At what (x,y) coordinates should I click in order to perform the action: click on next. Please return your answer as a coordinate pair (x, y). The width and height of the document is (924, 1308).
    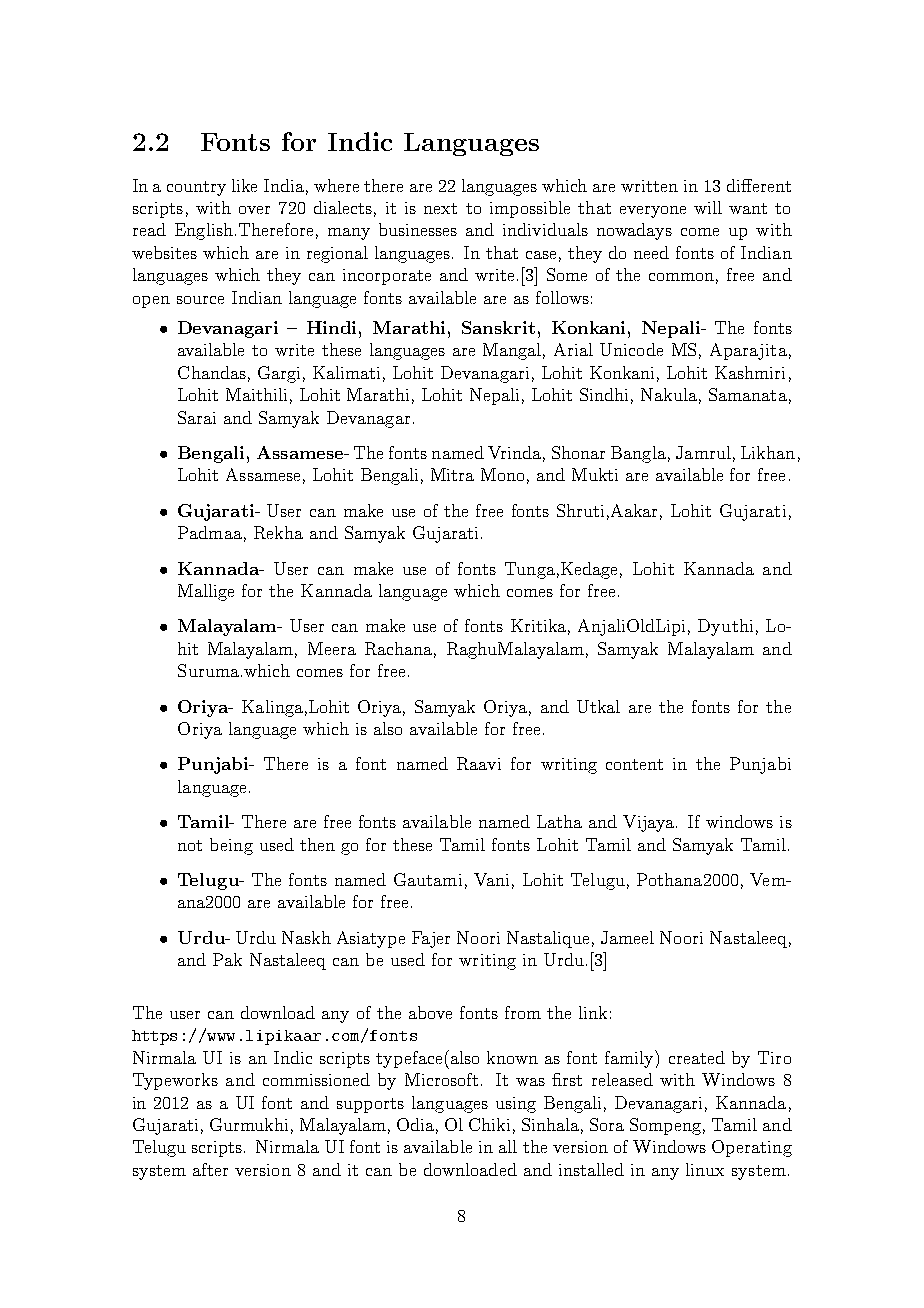
    Looking at the image, I should click on (440, 208).
